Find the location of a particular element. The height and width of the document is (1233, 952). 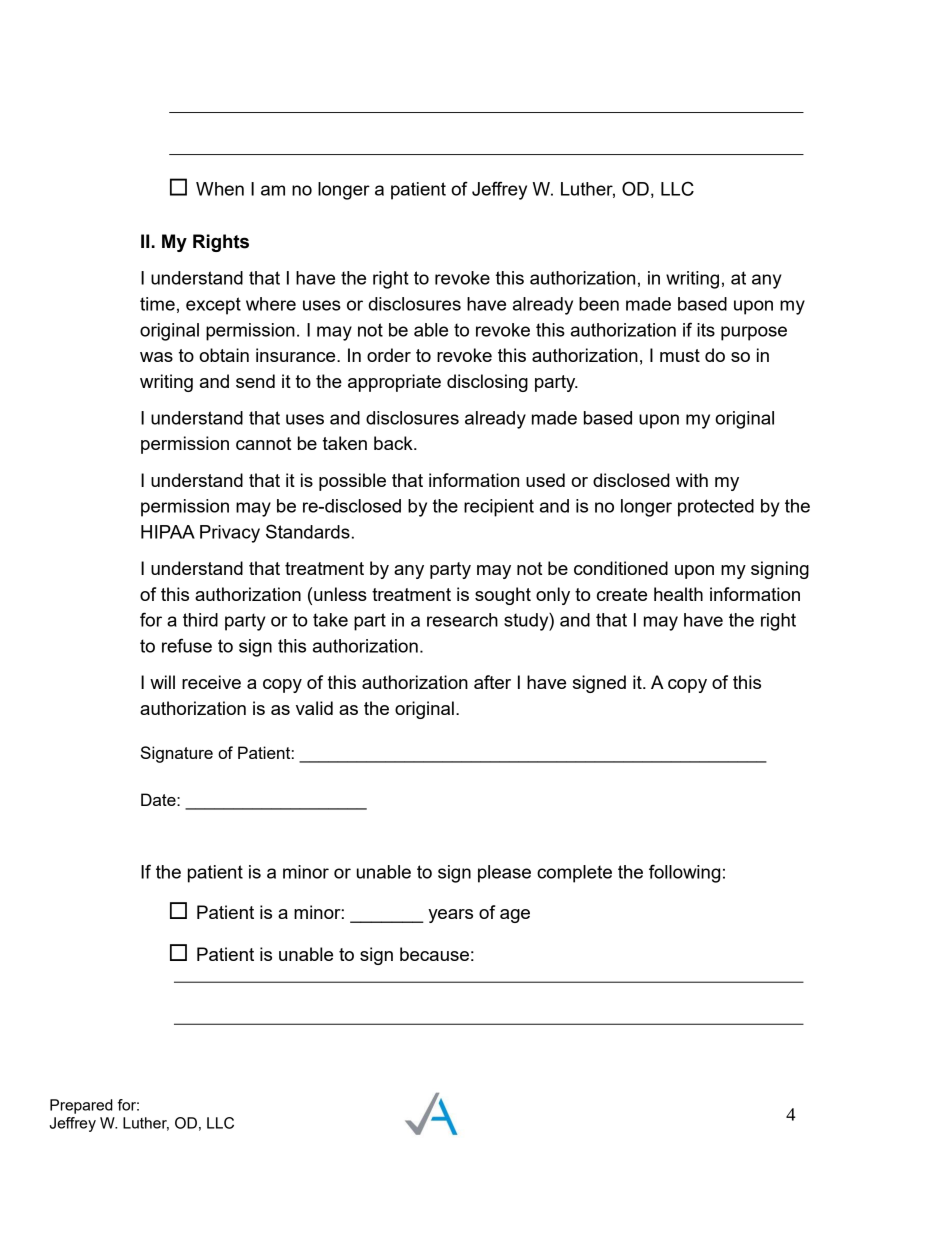

Prepared is located at coordinates (81, 1106).
